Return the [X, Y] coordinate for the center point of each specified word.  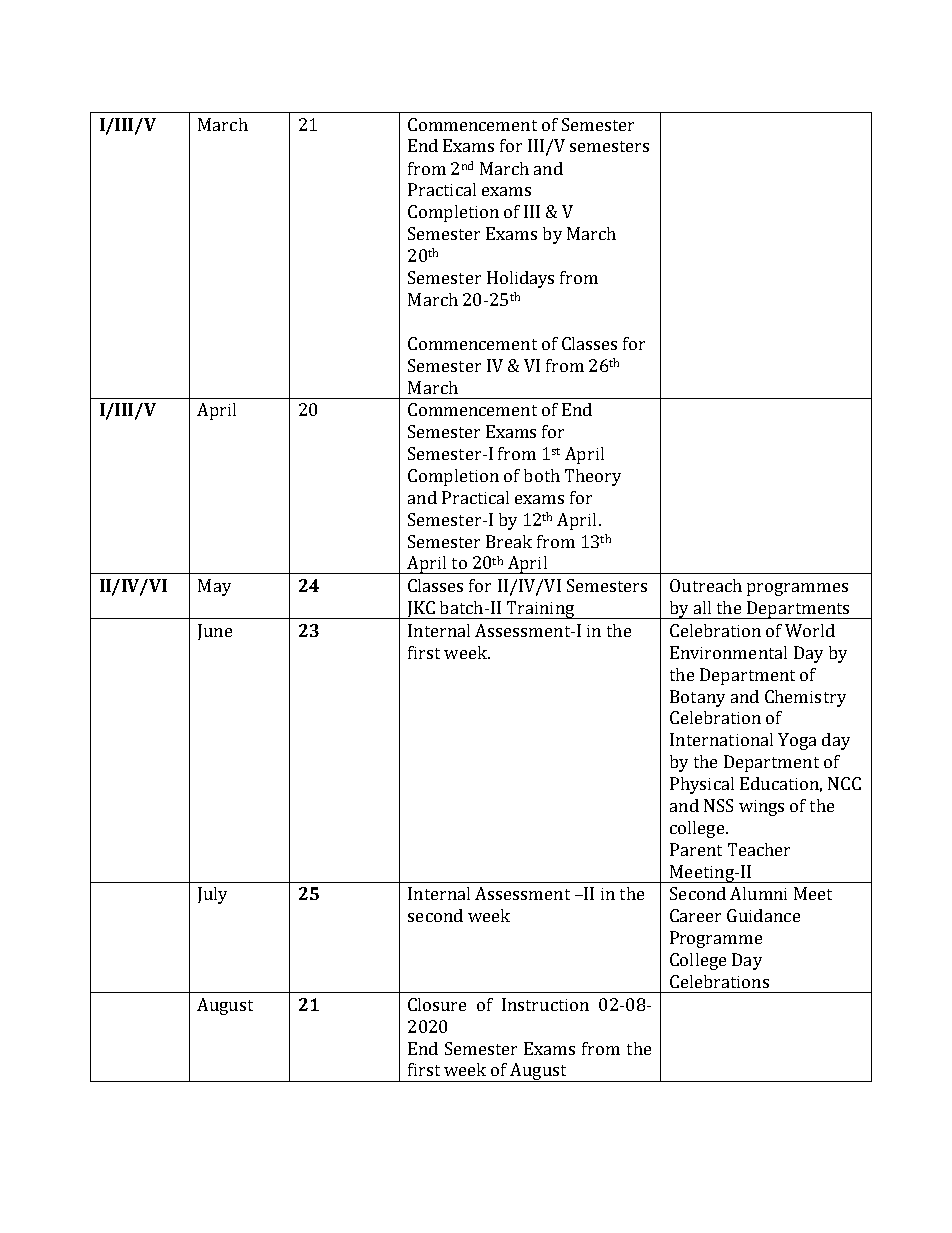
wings [761, 808]
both [542, 475]
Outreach [706, 585]
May [214, 587]
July [212, 895]
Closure [437, 1004]
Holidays [520, 279]
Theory [593, 477]
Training [540, 610]
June [215, 632]
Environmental [728, 652]
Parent [696, 849]
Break [509, 541]
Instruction [545, 1004]
